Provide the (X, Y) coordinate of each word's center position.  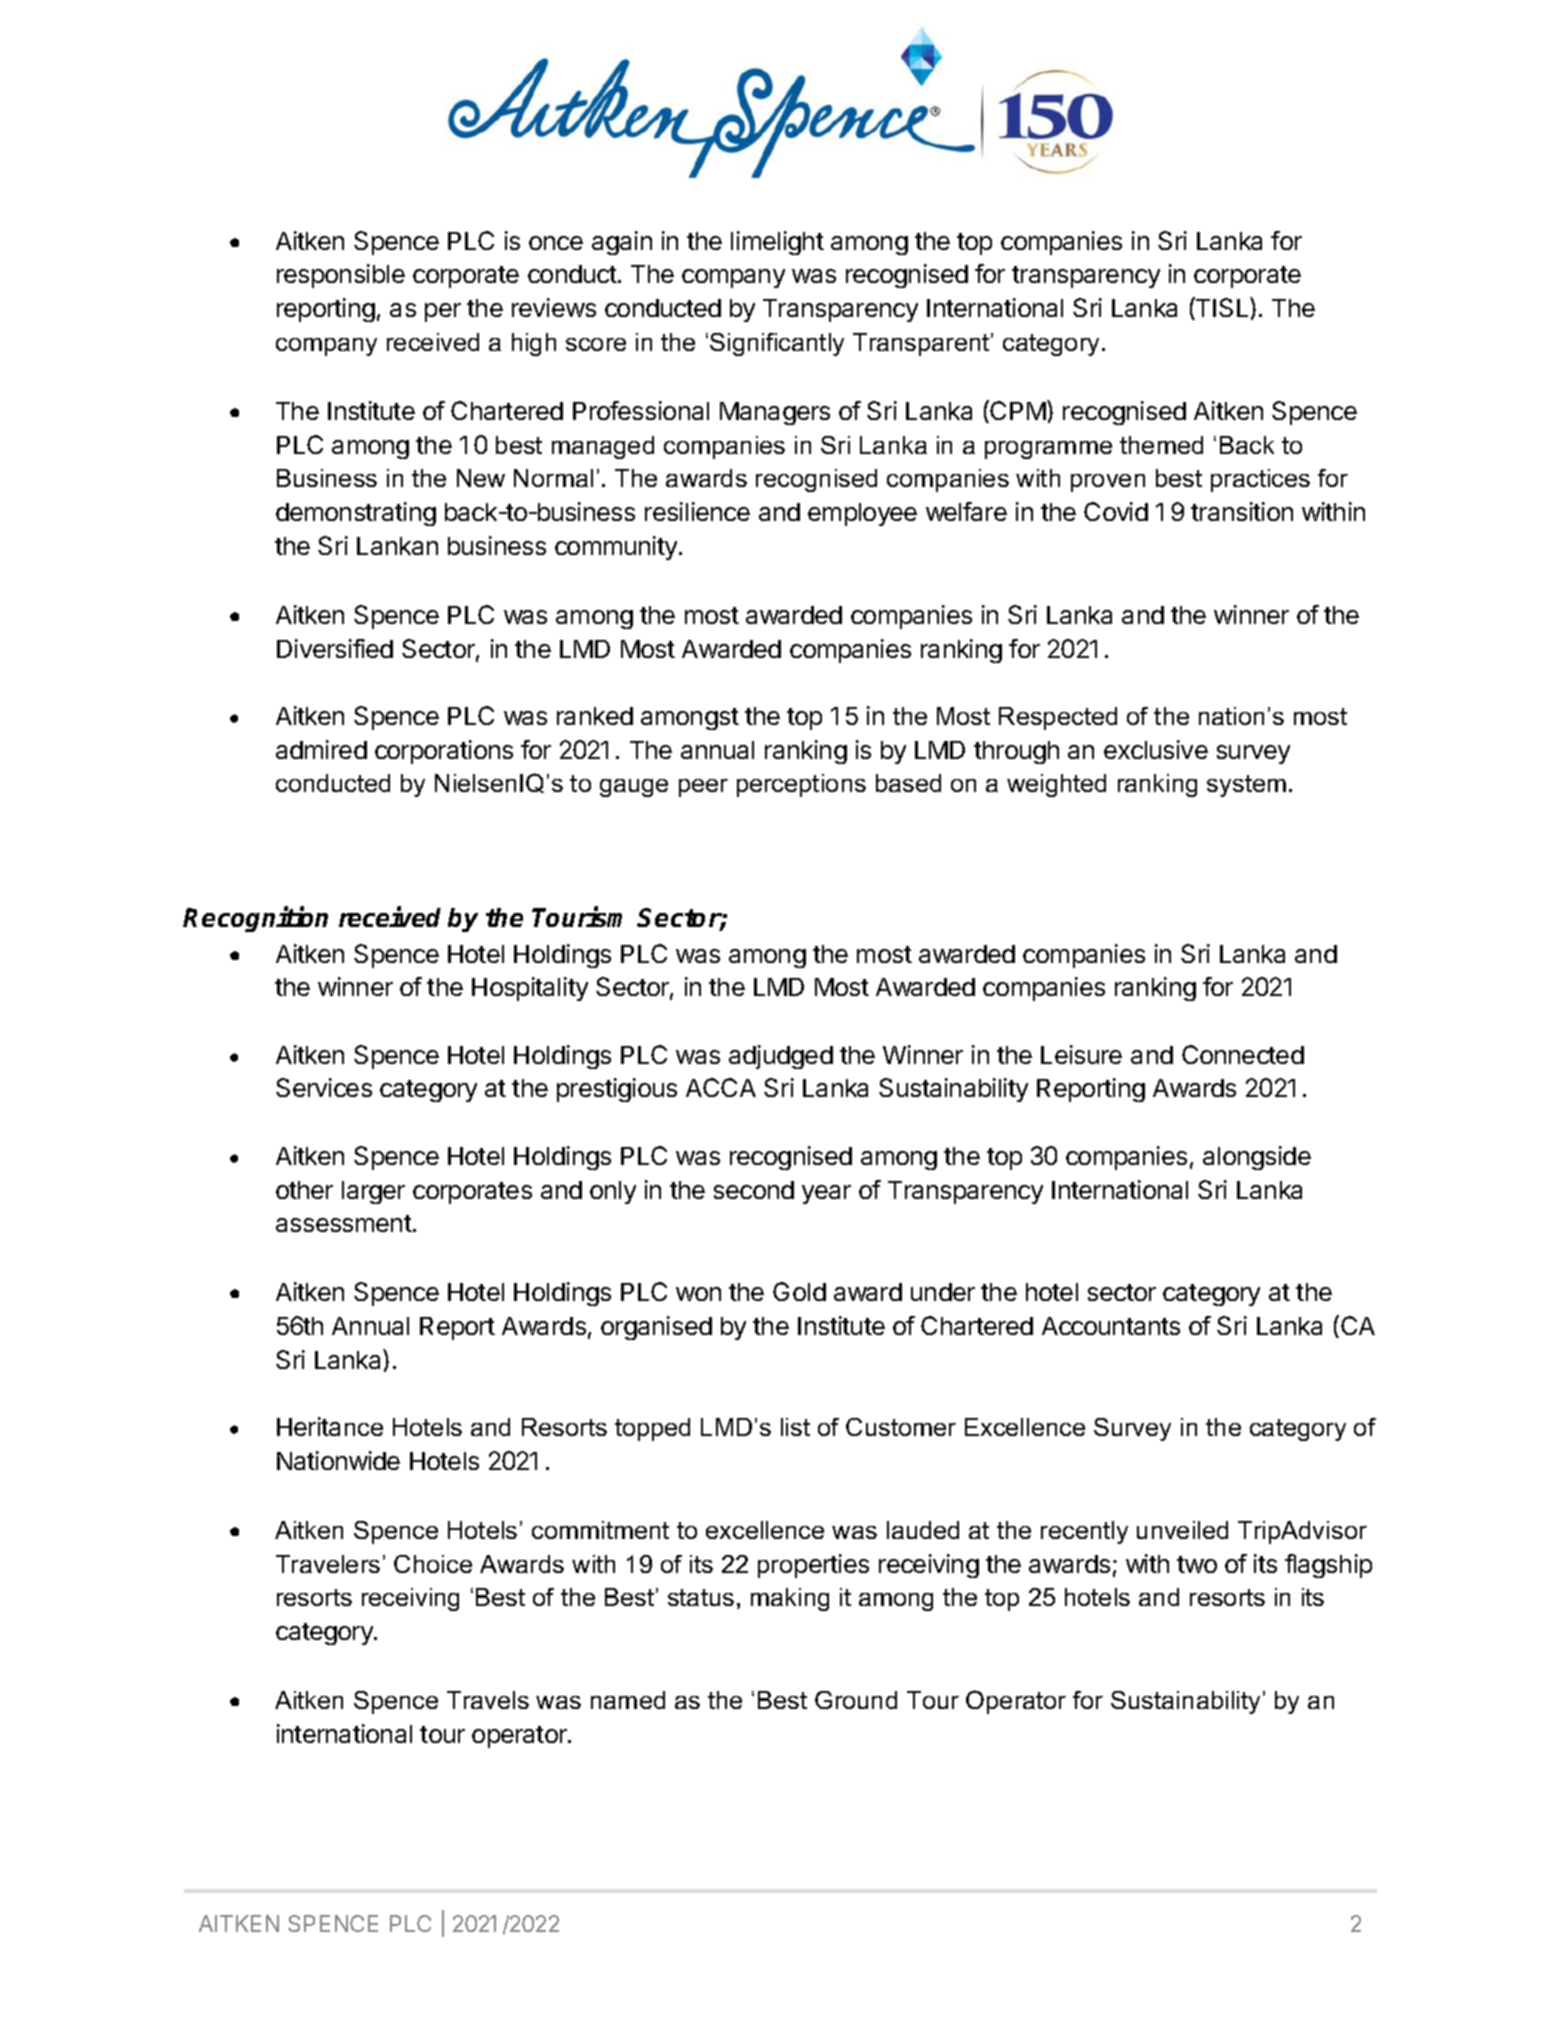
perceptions (801, 785)
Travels (488, 1700)
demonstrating (356, 514)
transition (1242, 511)
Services (324, 1087)
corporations (444, 752)
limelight (777, 243)
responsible (341, 276)
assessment (344, 1223)
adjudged (781, 1057)
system (1246, 786)
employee (862, 514)
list (795, 1427)
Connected (1243, 1054)
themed (1161, 445)
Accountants (1111, 1326)
